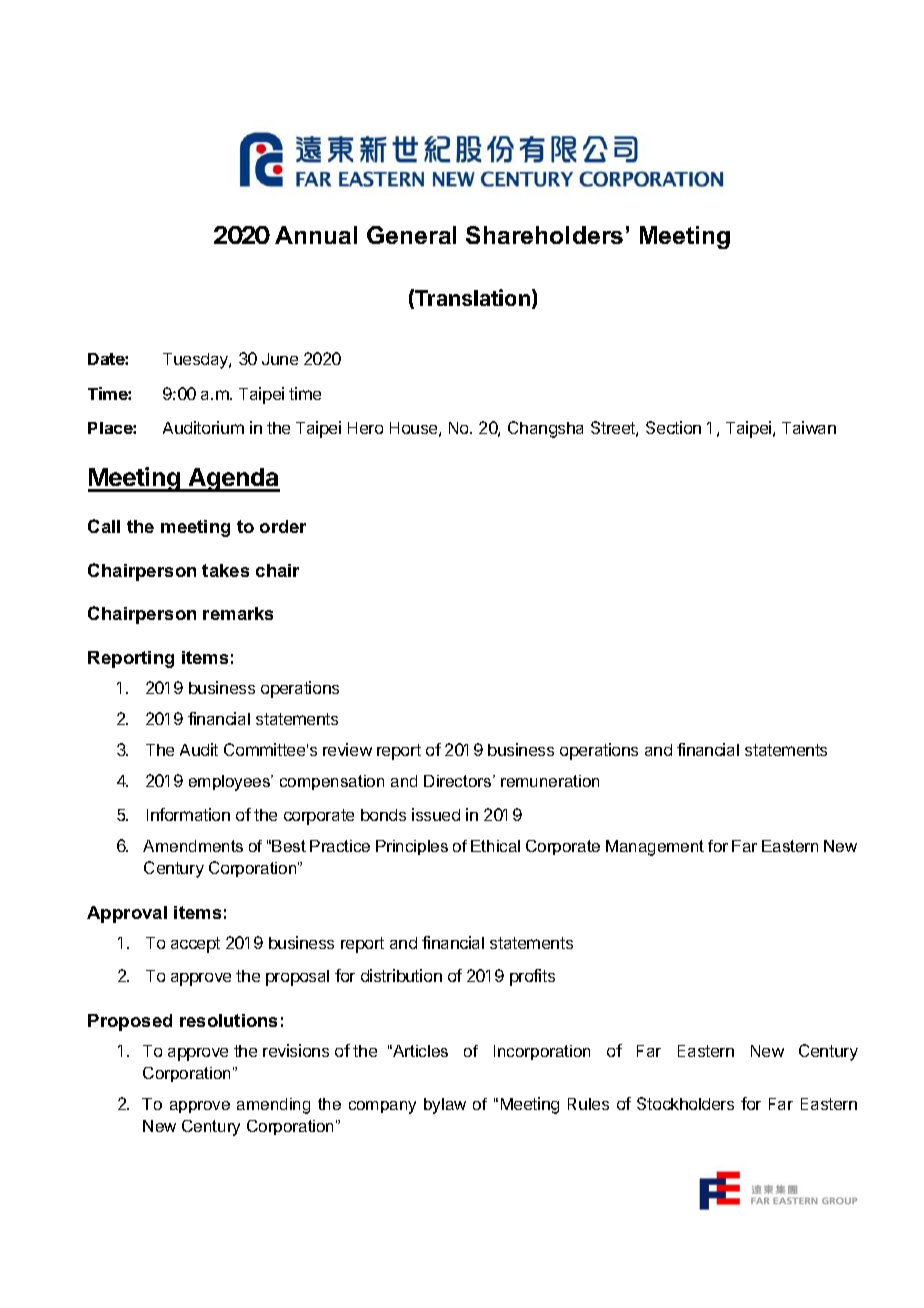 The width and height of the screenshot is (924, 1308). What do you see at coordinates (382, 1107) in the screenshot?
I see `company` at bounding box center [382, 1107].
